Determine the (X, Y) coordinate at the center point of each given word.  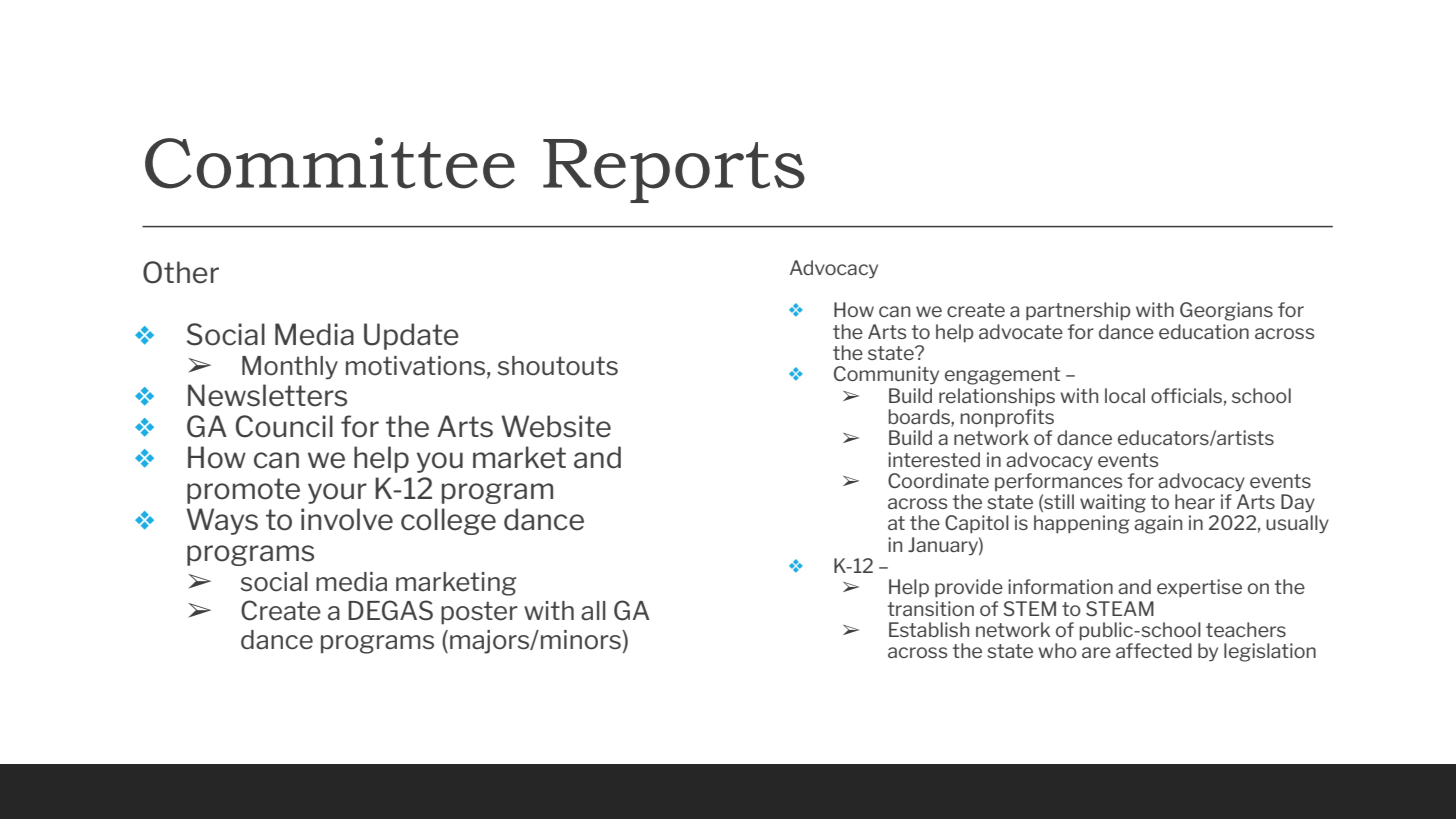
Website (556, 426)
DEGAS (390, 610)
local (1125, 395)
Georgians (1226, 311)
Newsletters (267, 395)
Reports (674, 171)
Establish (929, 629)
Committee (330, 163)
